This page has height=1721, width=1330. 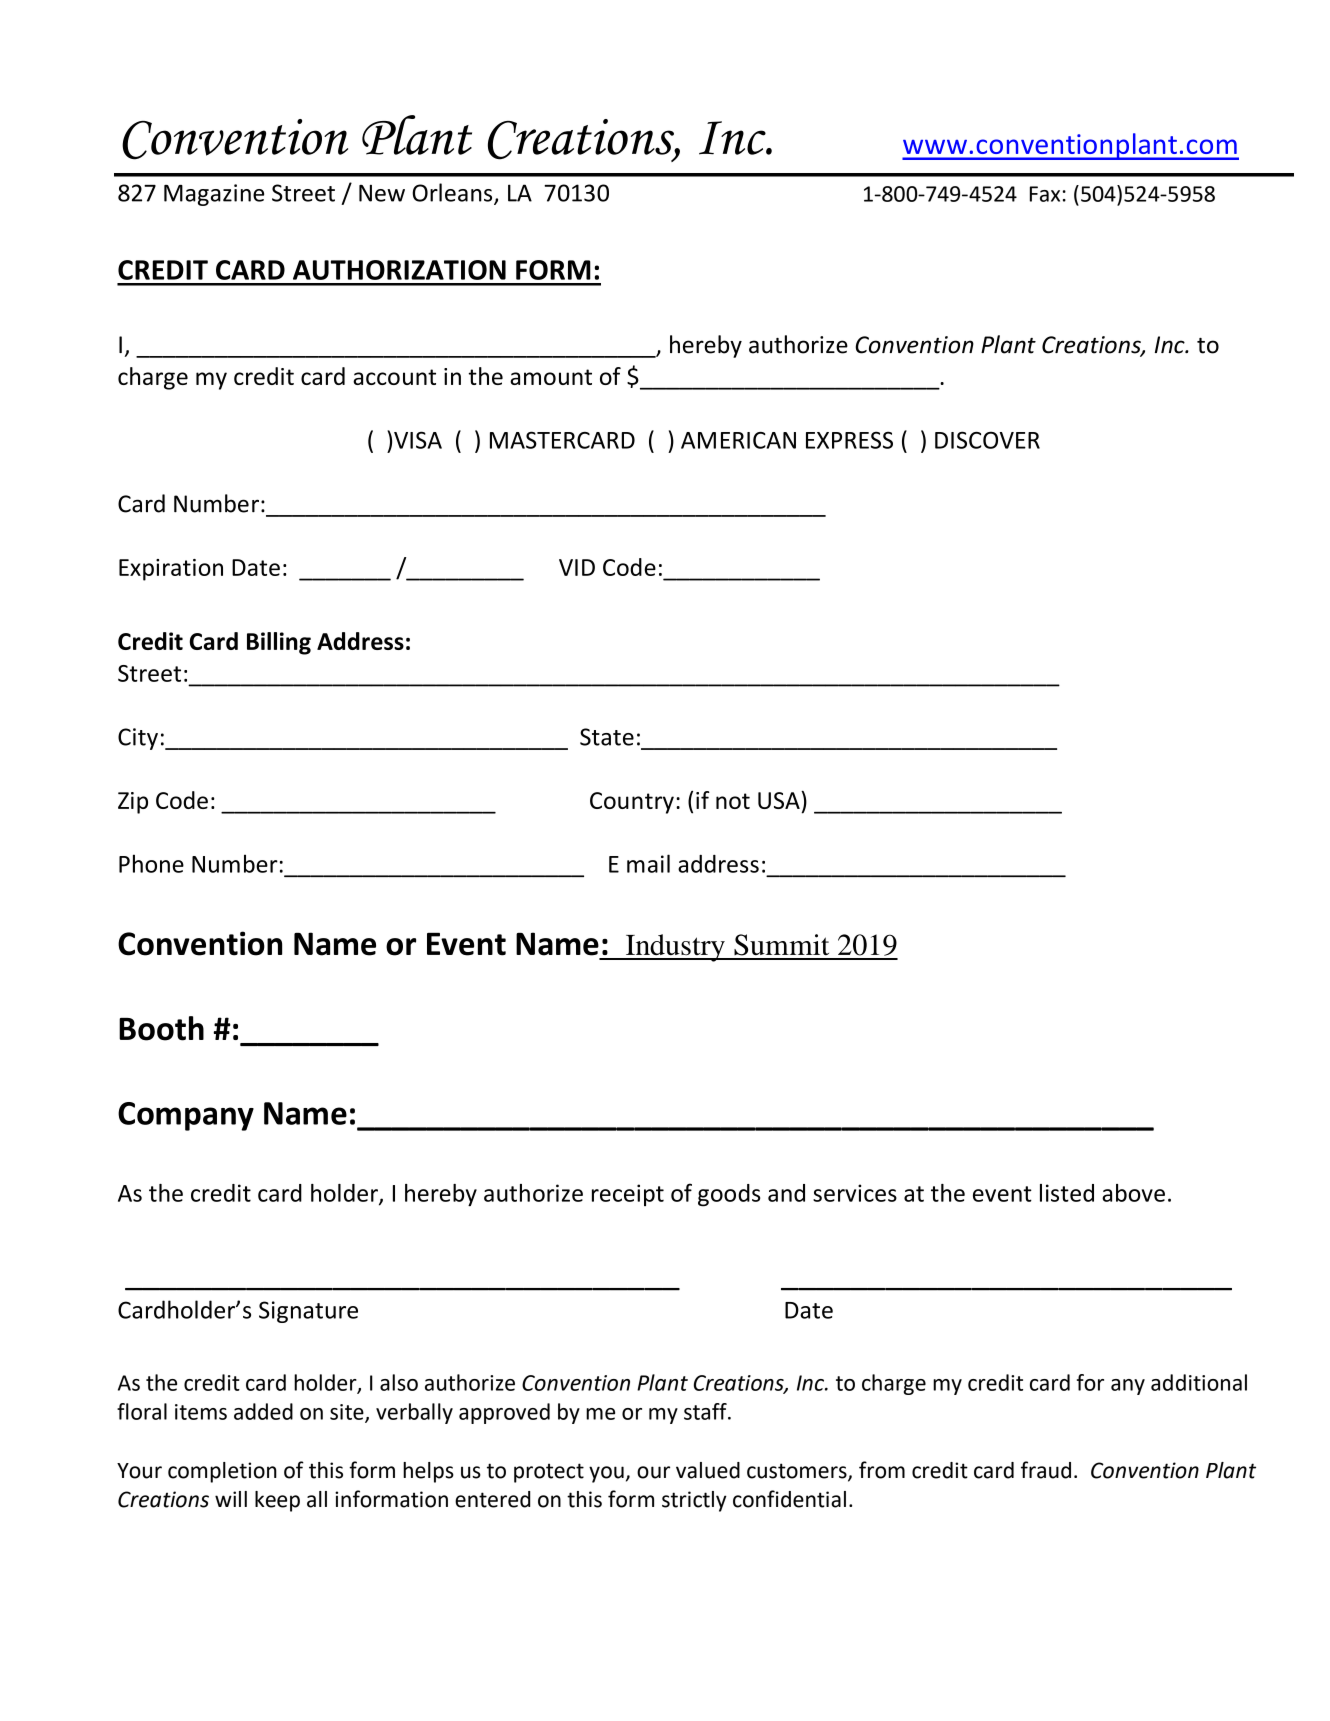 What do you see at coordinates (214, 195) in the page?
I see `Magazine` at bounding box center [214, 195].
